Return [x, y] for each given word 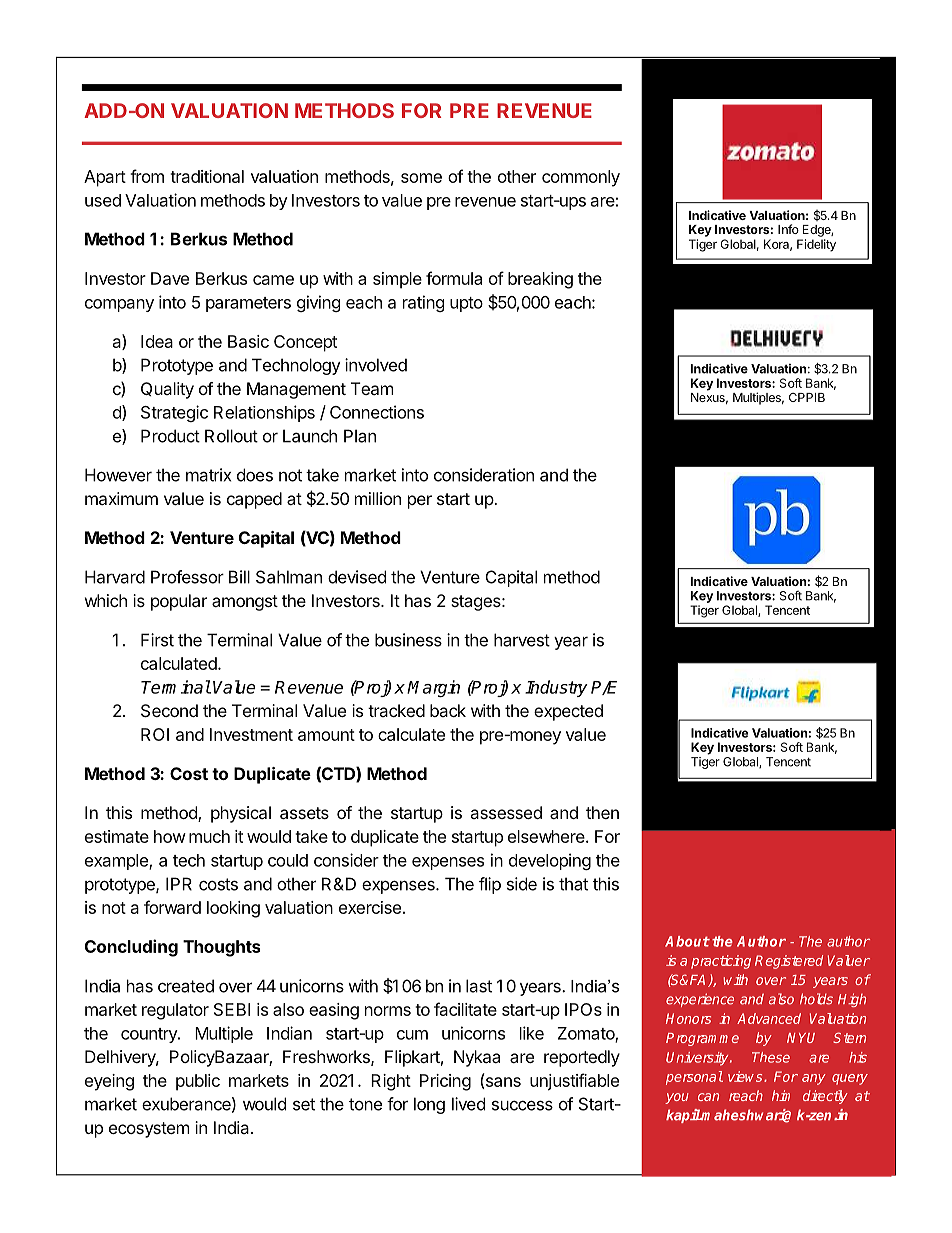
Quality [167, 390]
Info [788, 229]
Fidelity [816, 245]
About [687, 941]
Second [169, 710]
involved [376, 365]
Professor [187, 577]
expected [568, 712]
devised [357, 577]
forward [172, 907]
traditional [207, 176]
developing [550, 861]
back [448, 710]
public [198, 1082]
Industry [556, 688]
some [421, 178]
